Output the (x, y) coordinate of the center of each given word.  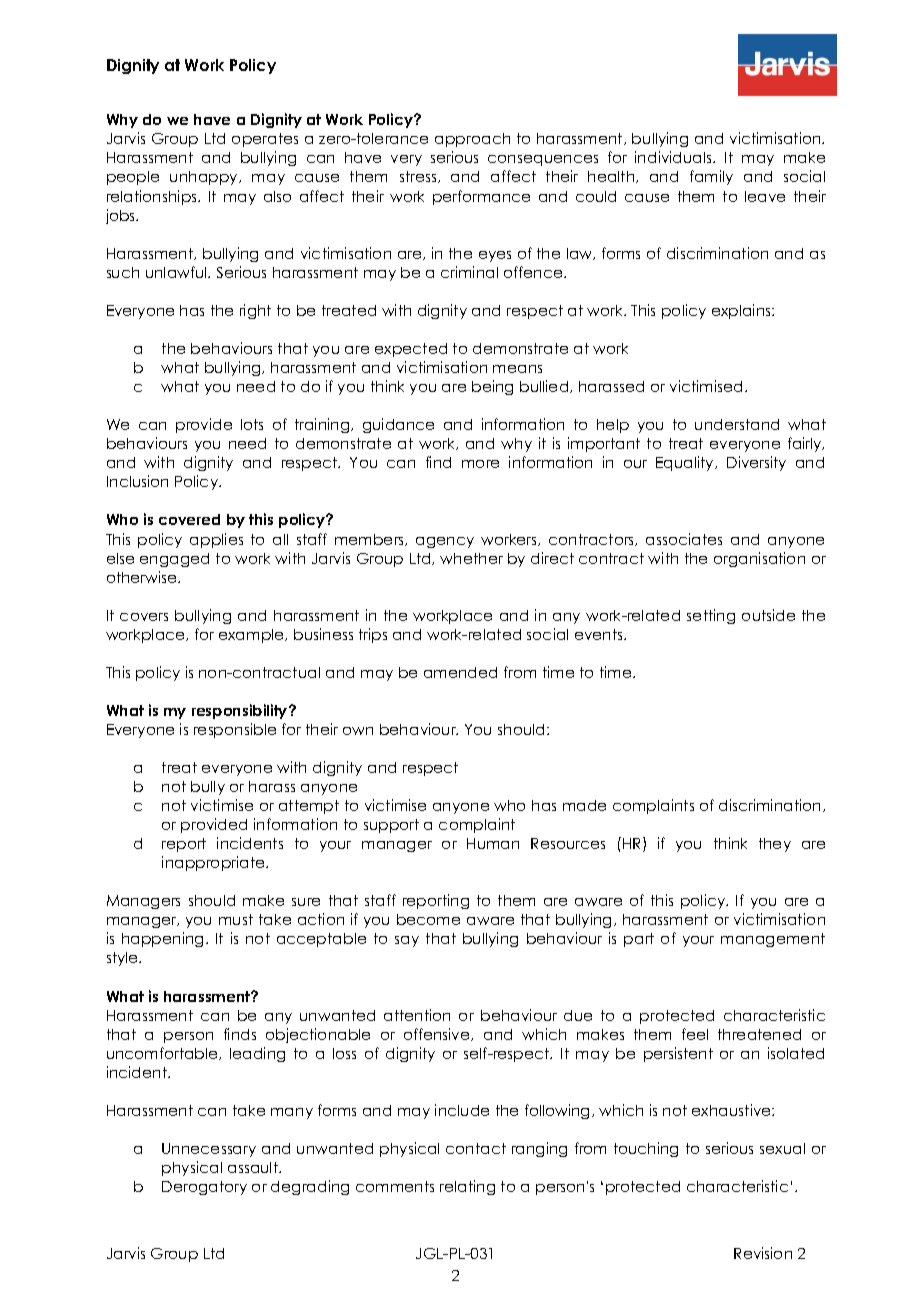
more (480, 464)
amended (460, 672)
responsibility (241, 711)
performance (481, 197)
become (428, 919)
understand (737, 424)
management (773, 940)
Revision (763, 1253)
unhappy (205, 178)
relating (467, 1187)
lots (252, 424)
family (711, 177)
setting (711, 616)
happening (164, 939)
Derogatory (204, 1188)
